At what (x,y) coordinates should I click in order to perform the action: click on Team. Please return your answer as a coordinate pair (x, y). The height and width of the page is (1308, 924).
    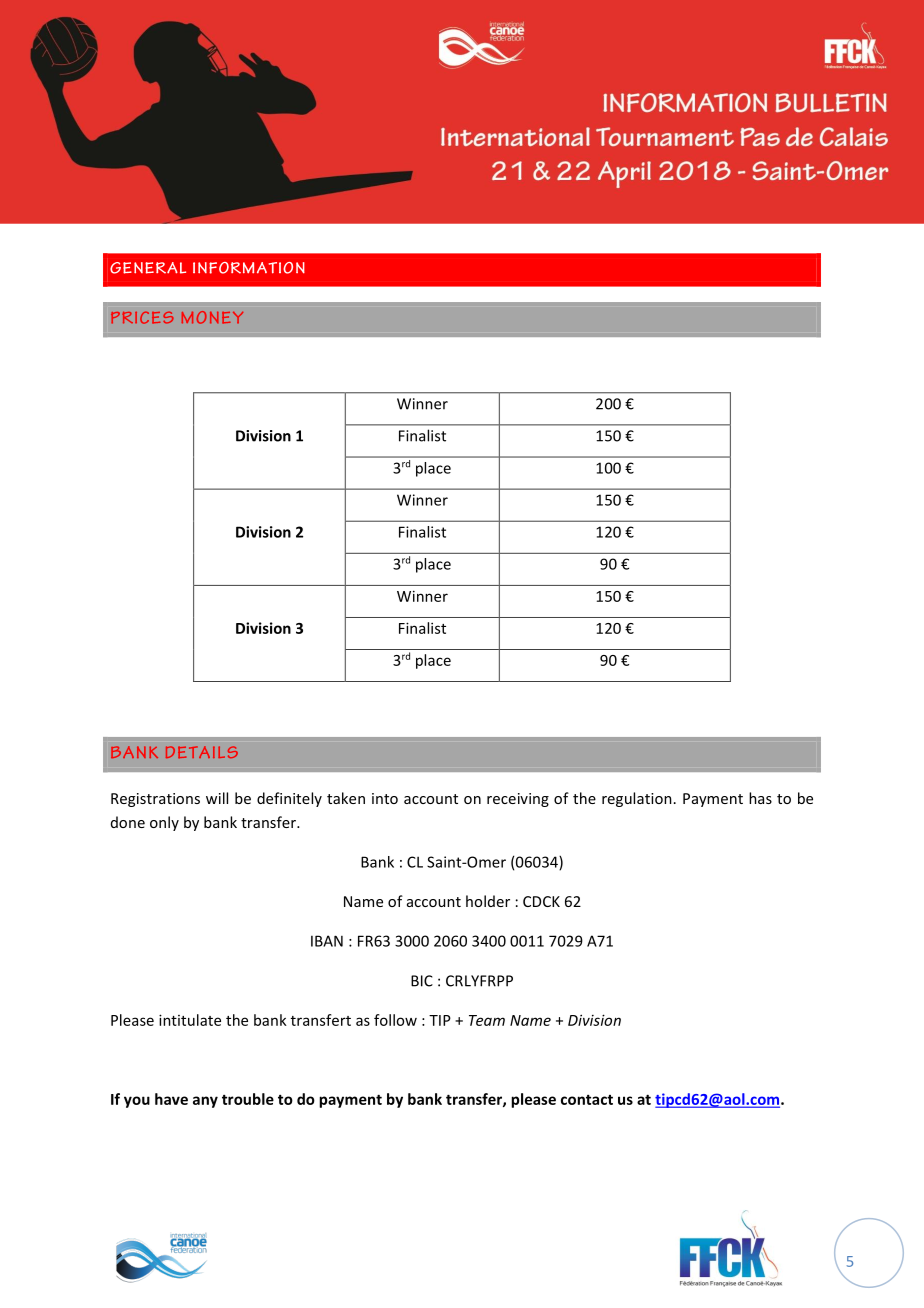
    Looking at the image, I should click on (487, 1020).
